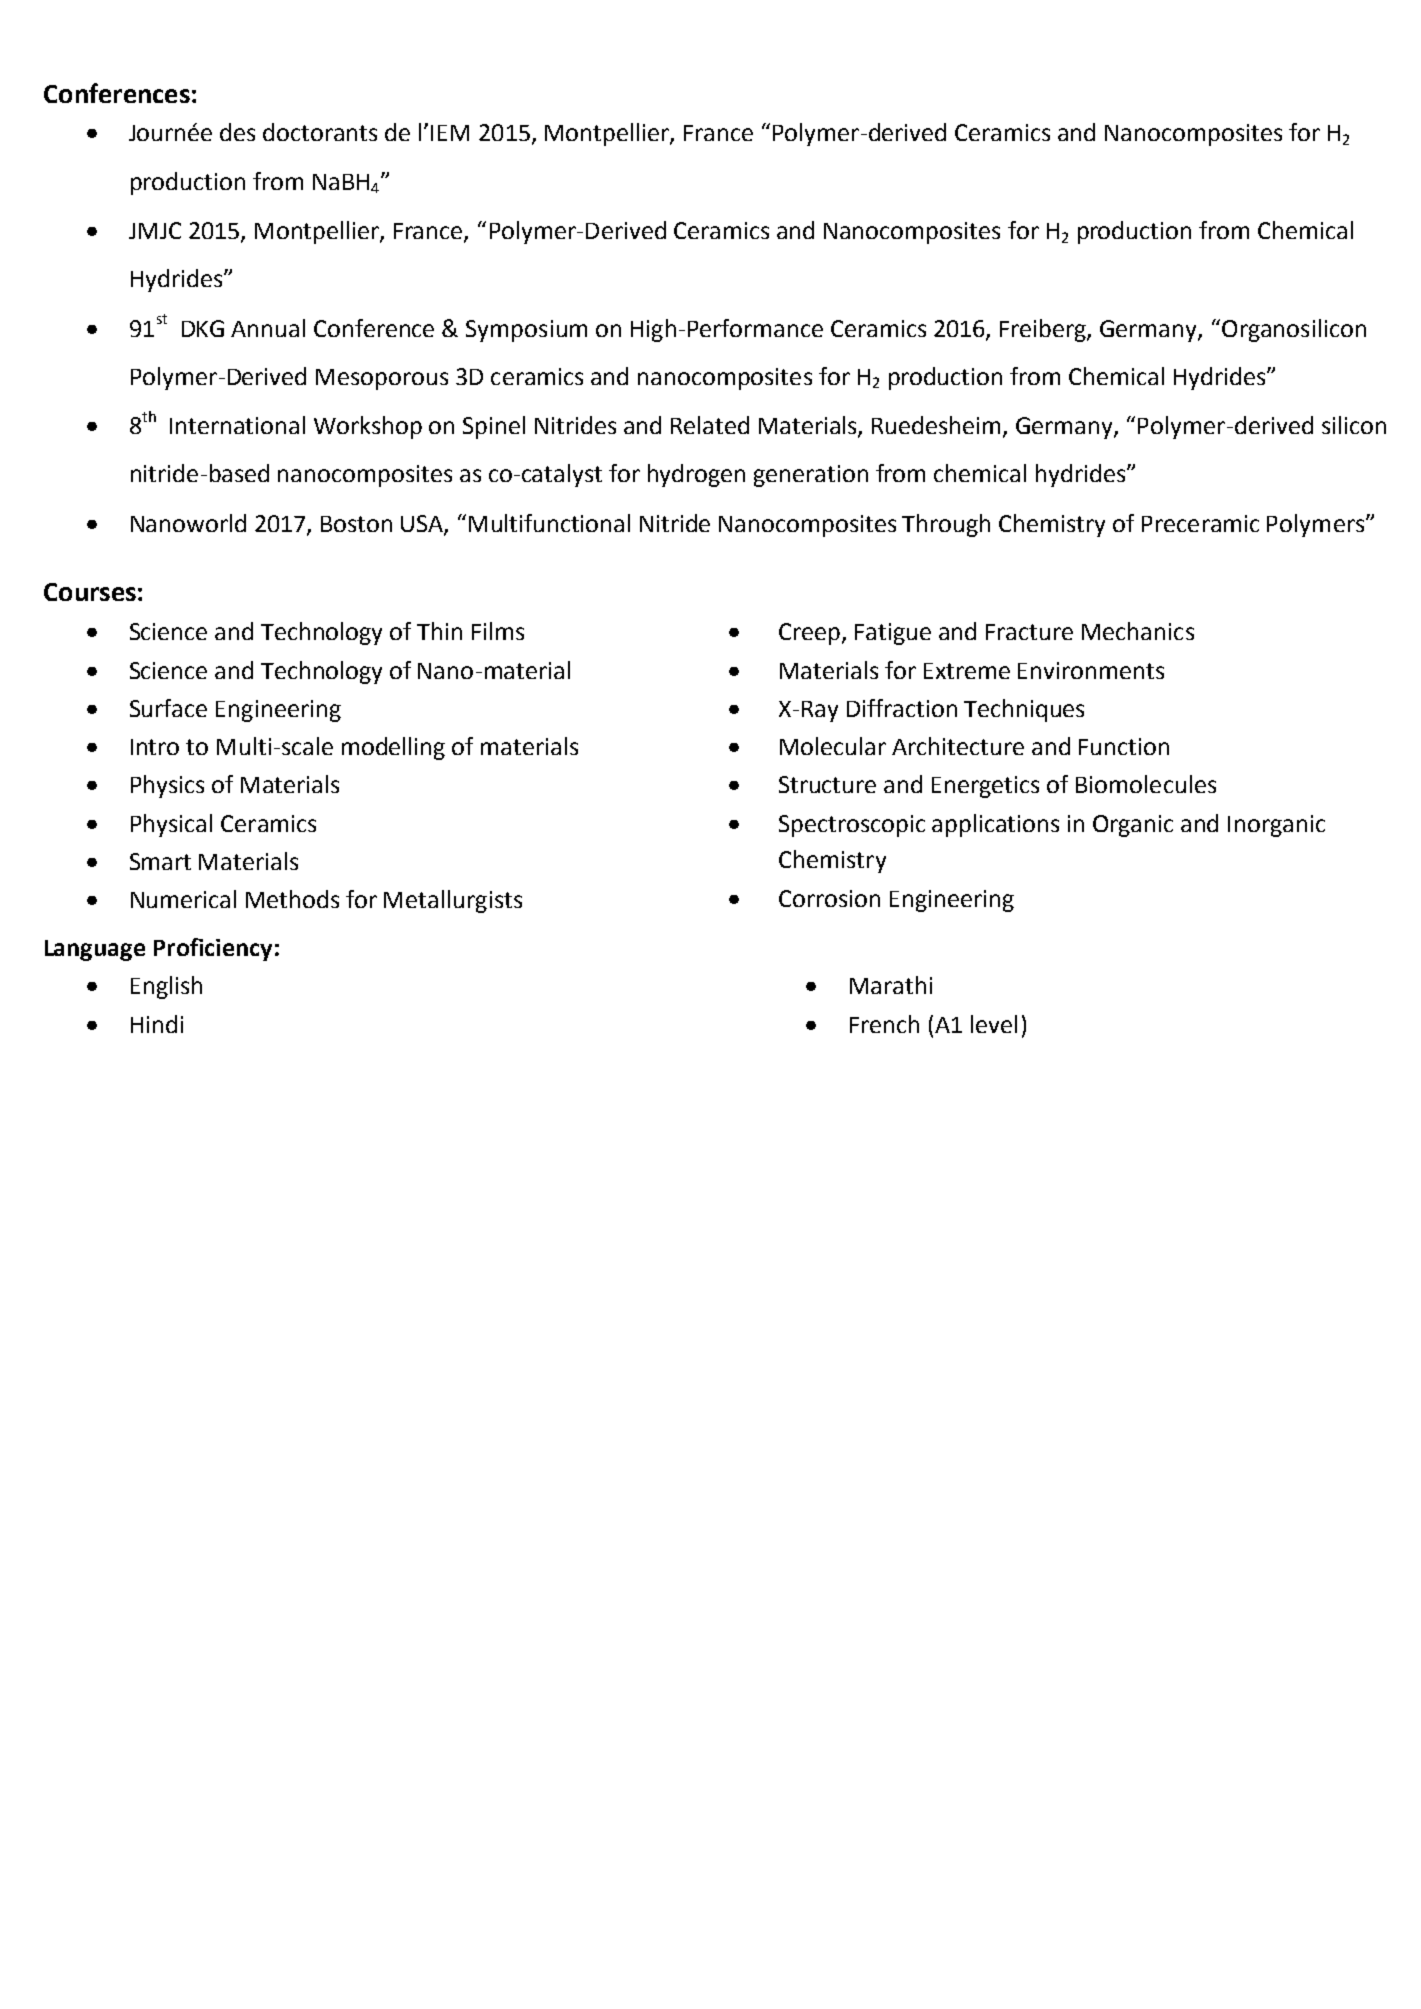  What do you see at coordinates (995, 825) in the document?
I see `applications` at bounding box center [995, 825].
